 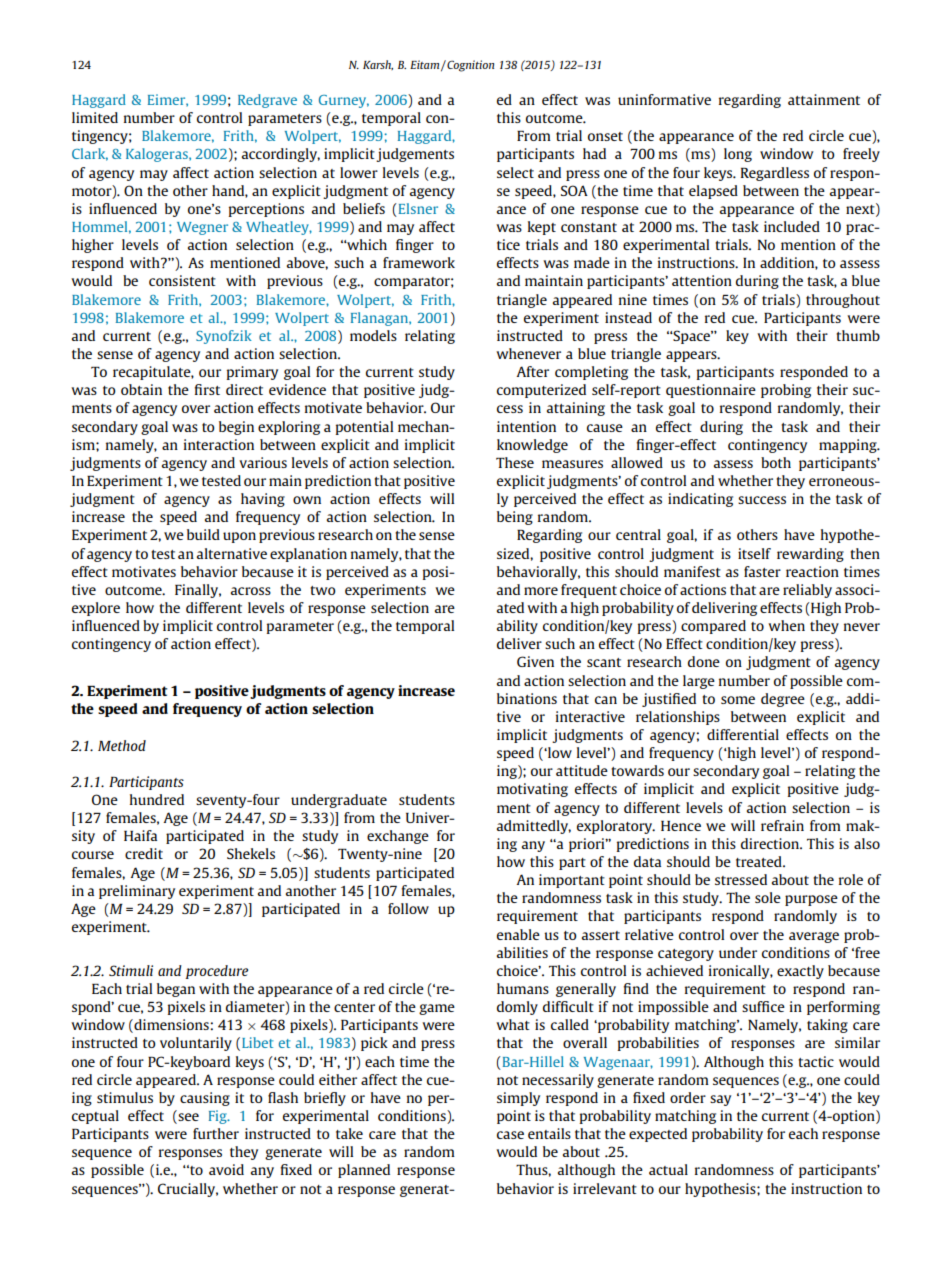 What do you see at coordinates (510, 1135) in the document?
I see `case` at bounding box center [510, 1135].
